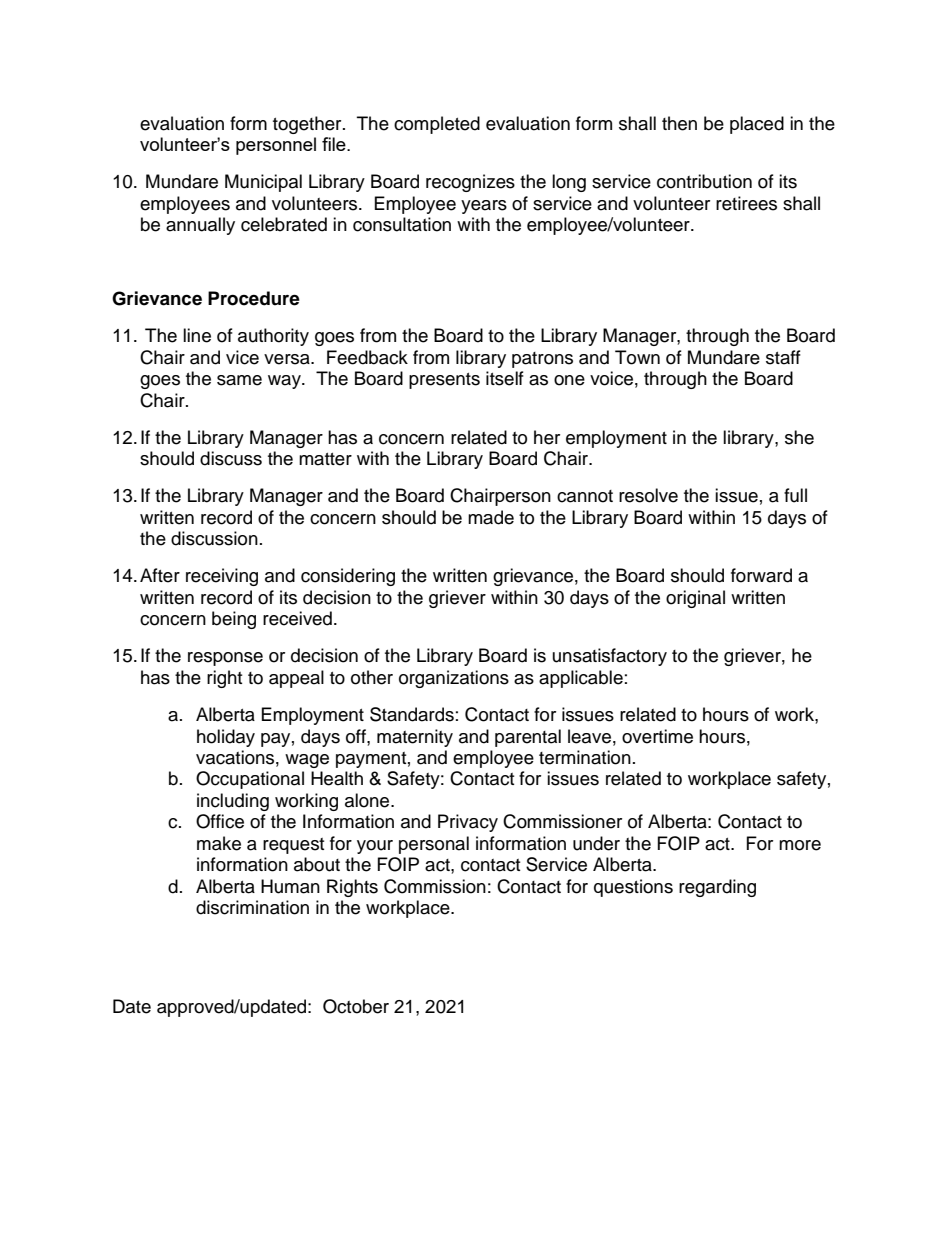 Image resolution: width=952 pixels, height=1233 pixels. I want to click on made, so click(491, 517).
